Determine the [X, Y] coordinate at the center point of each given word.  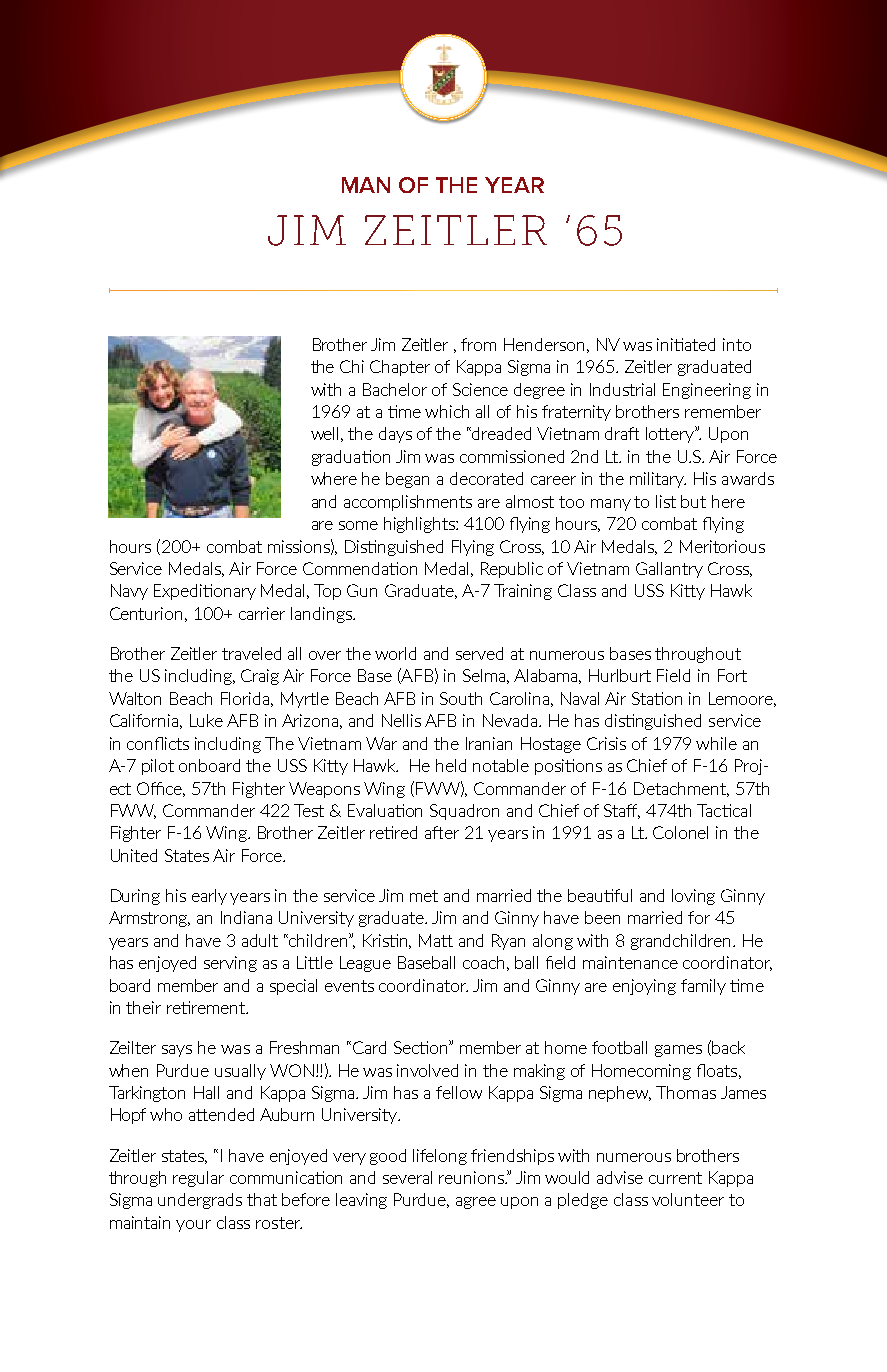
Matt [436, 940]
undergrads [200, 1201]
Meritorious [722, 546]
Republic [512, 570]
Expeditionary [205, 592]
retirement [207, 1007]
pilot [158, 767]
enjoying [644, 987]
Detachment [681, 789]
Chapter [400, 368]
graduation [351, 458]
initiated [686, 344]
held [451, 765]
